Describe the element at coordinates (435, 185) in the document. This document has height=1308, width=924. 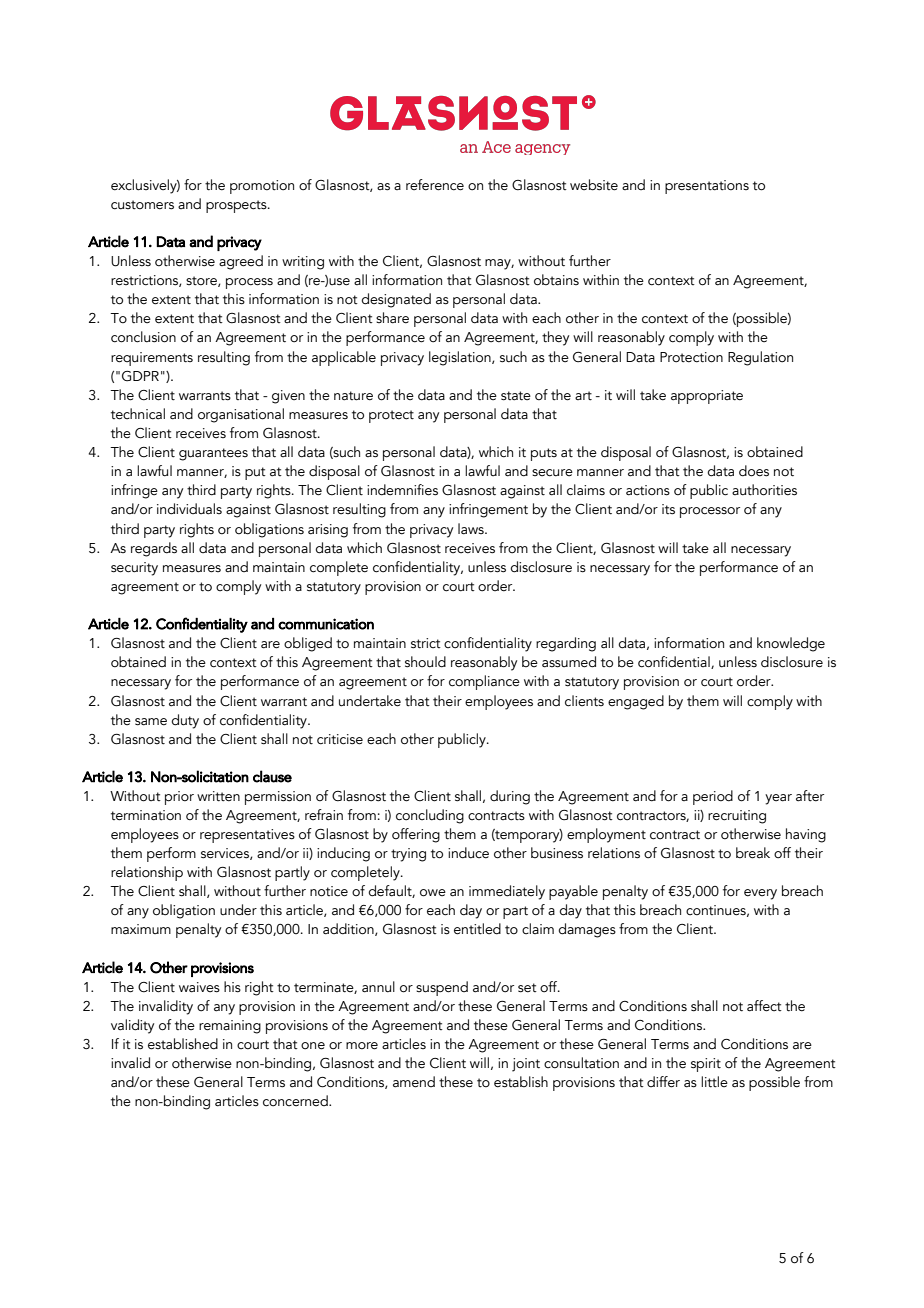
I see `reference` at that location.
